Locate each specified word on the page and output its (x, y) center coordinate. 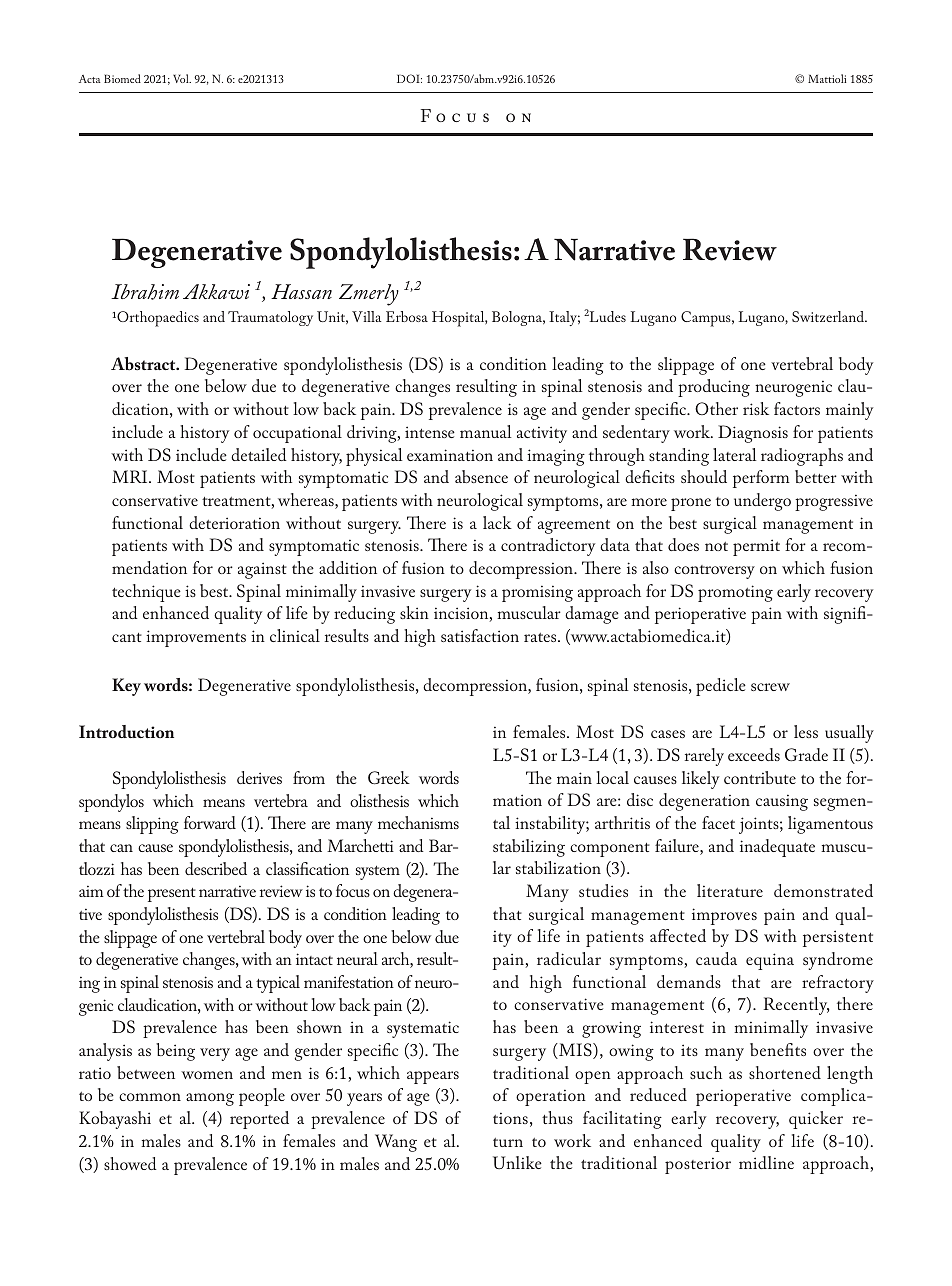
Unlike (517, 1162)
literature (730, 890)
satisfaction (480, 635)
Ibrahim (145, 292)
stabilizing (529, 848)
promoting (735, 593)
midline (766, 1162)
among (210, 1099)
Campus (707, 319)
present (172, 895)
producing (714, 388)
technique (146, 593)
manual (485, 431)
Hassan (301, 291)
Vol (182, 78)
